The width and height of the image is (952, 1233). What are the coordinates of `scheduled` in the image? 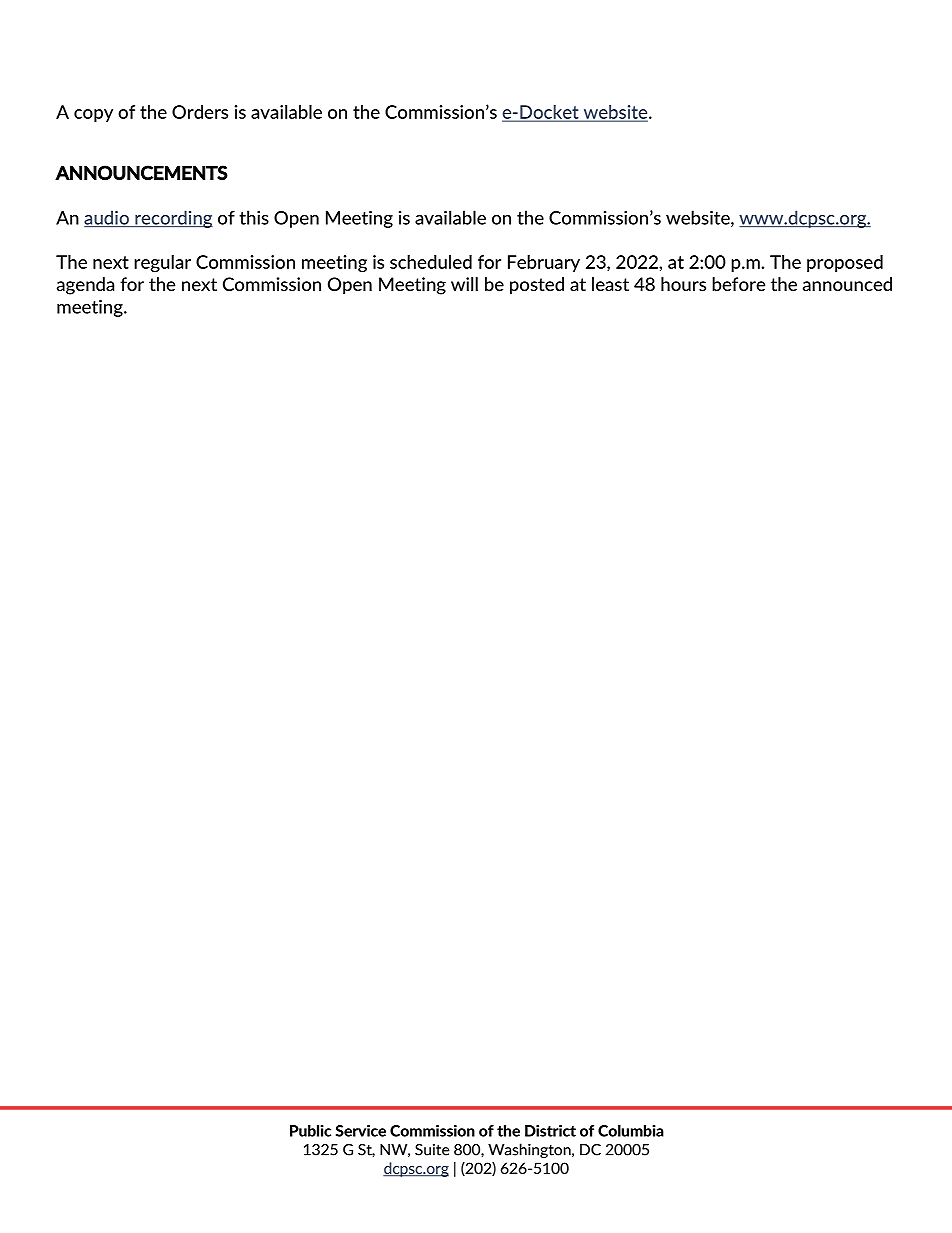 It's located at (431, 262).
